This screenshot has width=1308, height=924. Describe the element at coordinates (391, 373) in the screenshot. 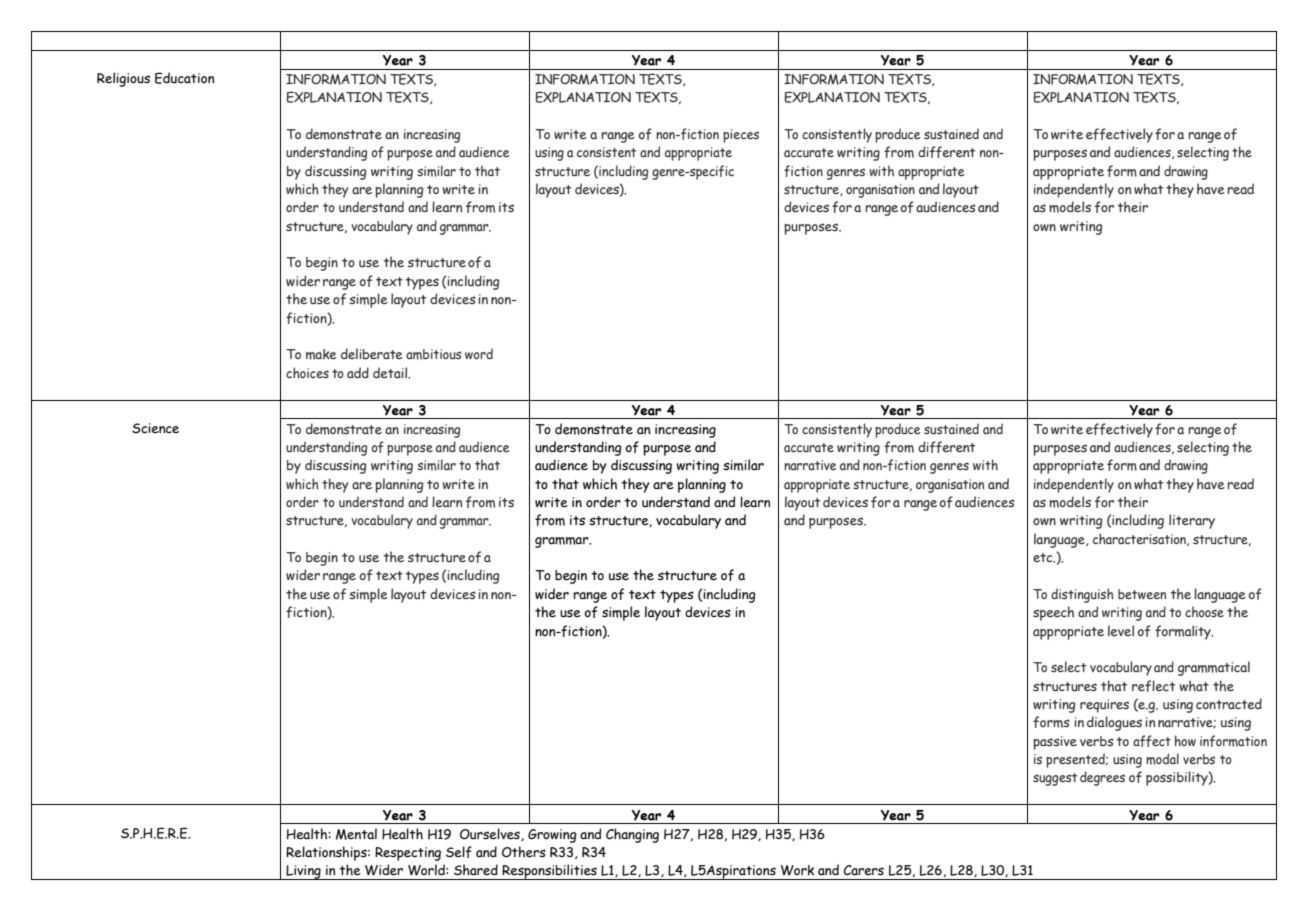

I see `detail` at that location.
